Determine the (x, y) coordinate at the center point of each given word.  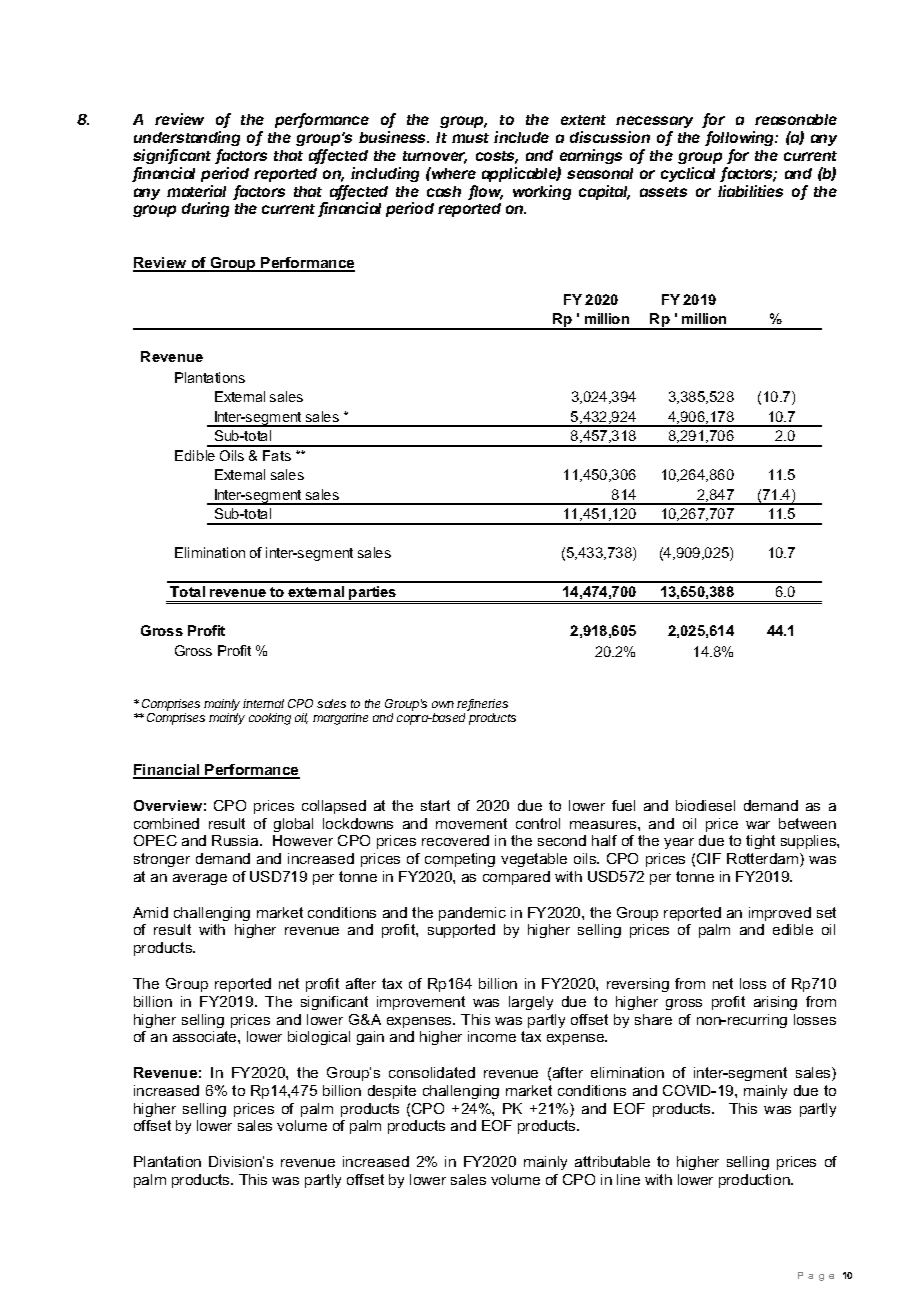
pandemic (472, 914)
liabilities (750, 191)
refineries (482, 705)
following (741, 140)
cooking (270, 719)
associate (206, 1036)
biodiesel (705, 805)
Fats (277, 455)
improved (780, 914)
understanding (187, 140)
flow (485, 192)
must (470, 138)
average (200, 879)
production (755, 1181)
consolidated (432, 1072)
